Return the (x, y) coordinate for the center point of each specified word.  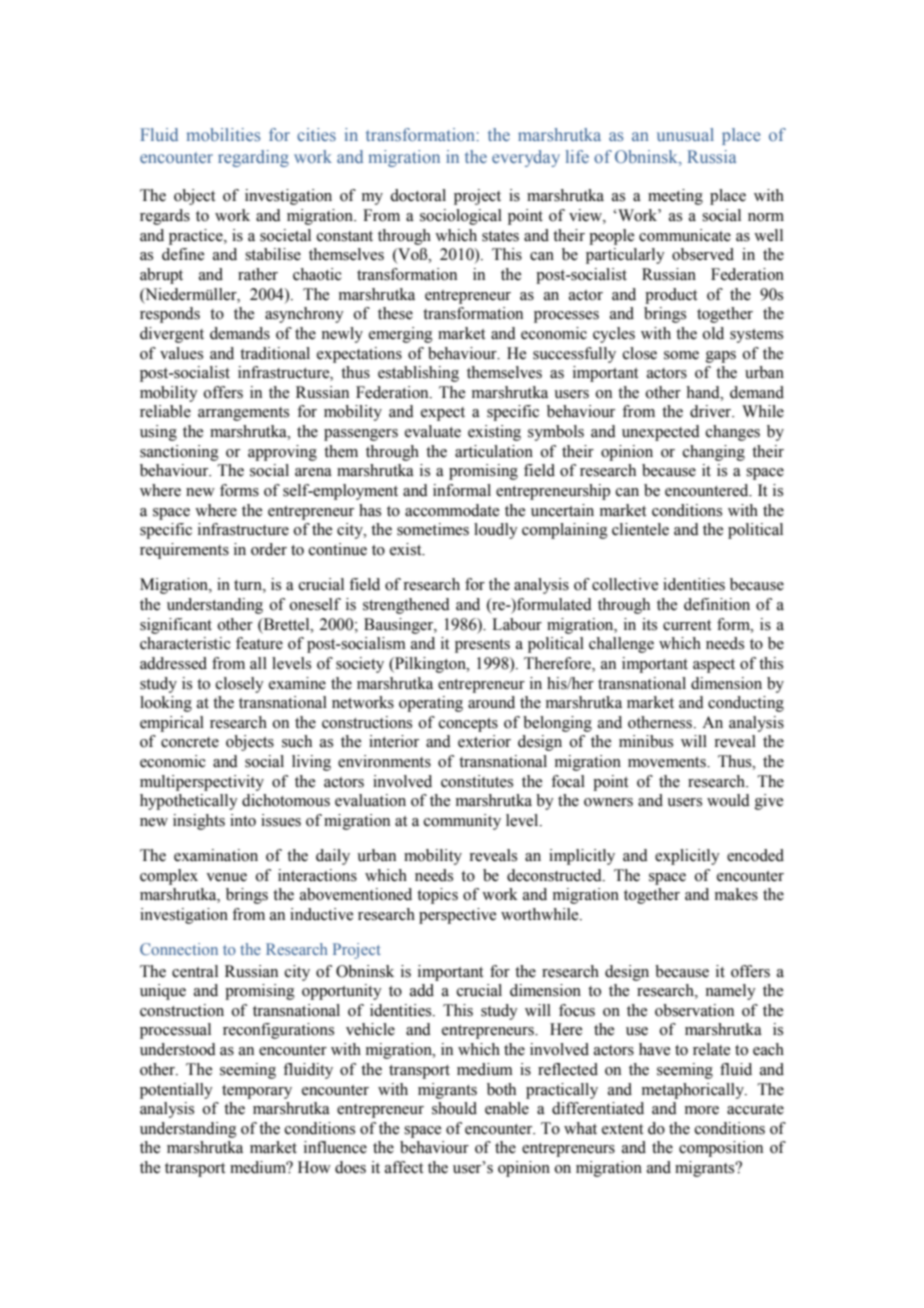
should (454, 1108)
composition (721, 1149)
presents (482, 646)
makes (736, 894)
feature (259, 643)
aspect (714, 666)
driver (712, 411)
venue (226, 877)
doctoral (418, 195)
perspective (457, 916)
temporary (257, 1092)
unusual (685, 134)
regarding (253, 158)
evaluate (433, 431)
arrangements (243, 414)
